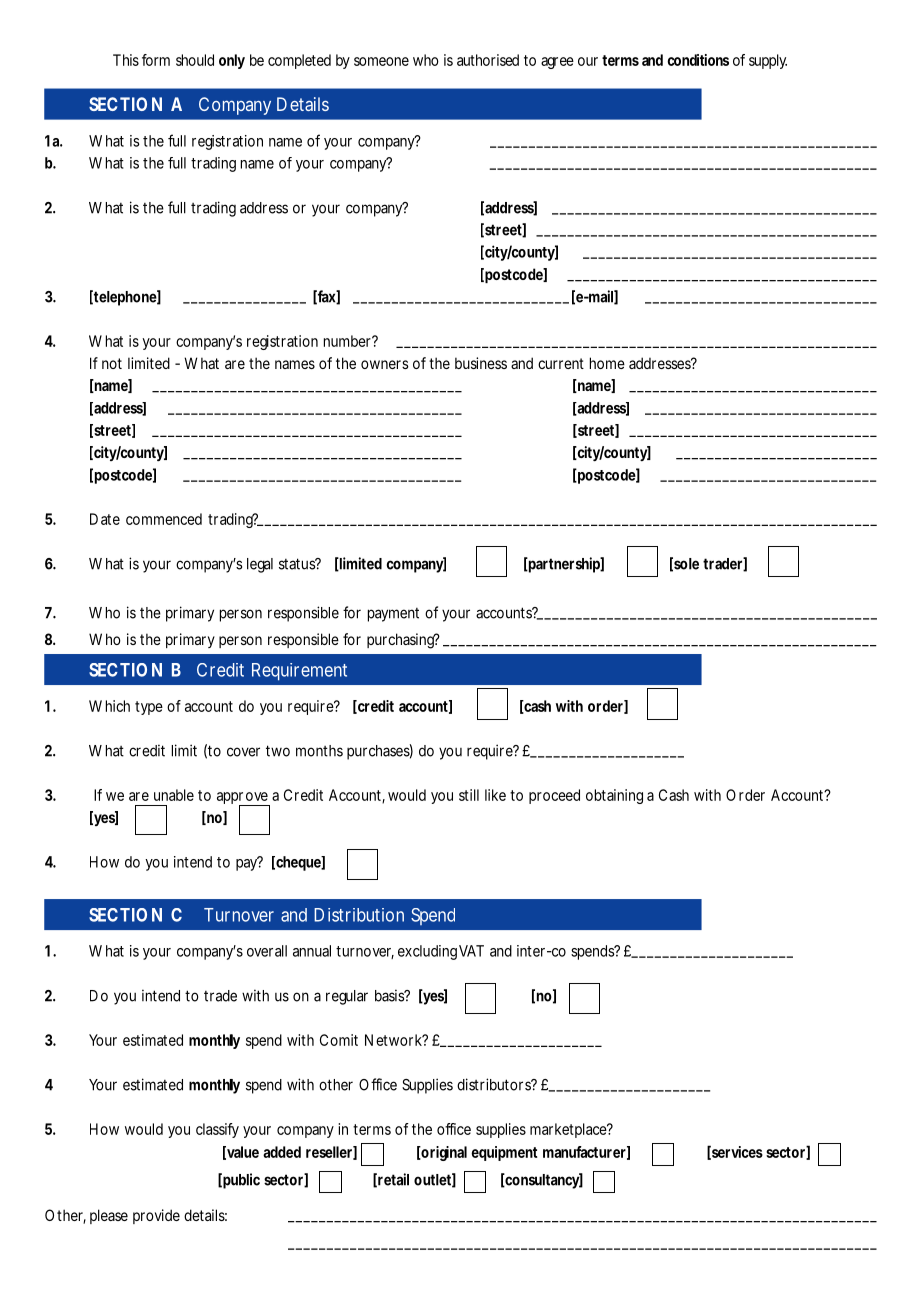 This image has height=1308, width=924. I want to click on not, so click(112, 363).
